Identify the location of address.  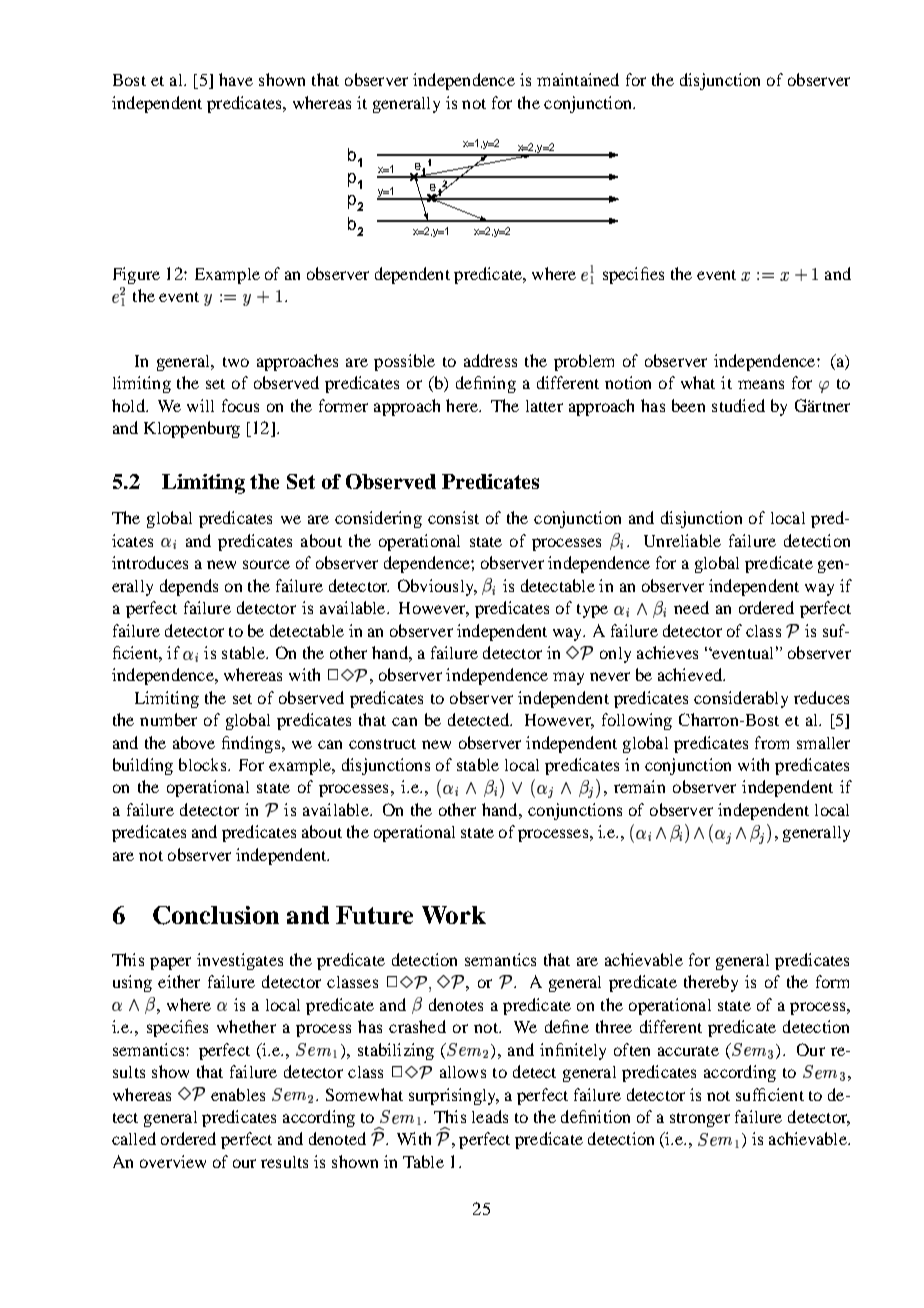
(490, 360).
